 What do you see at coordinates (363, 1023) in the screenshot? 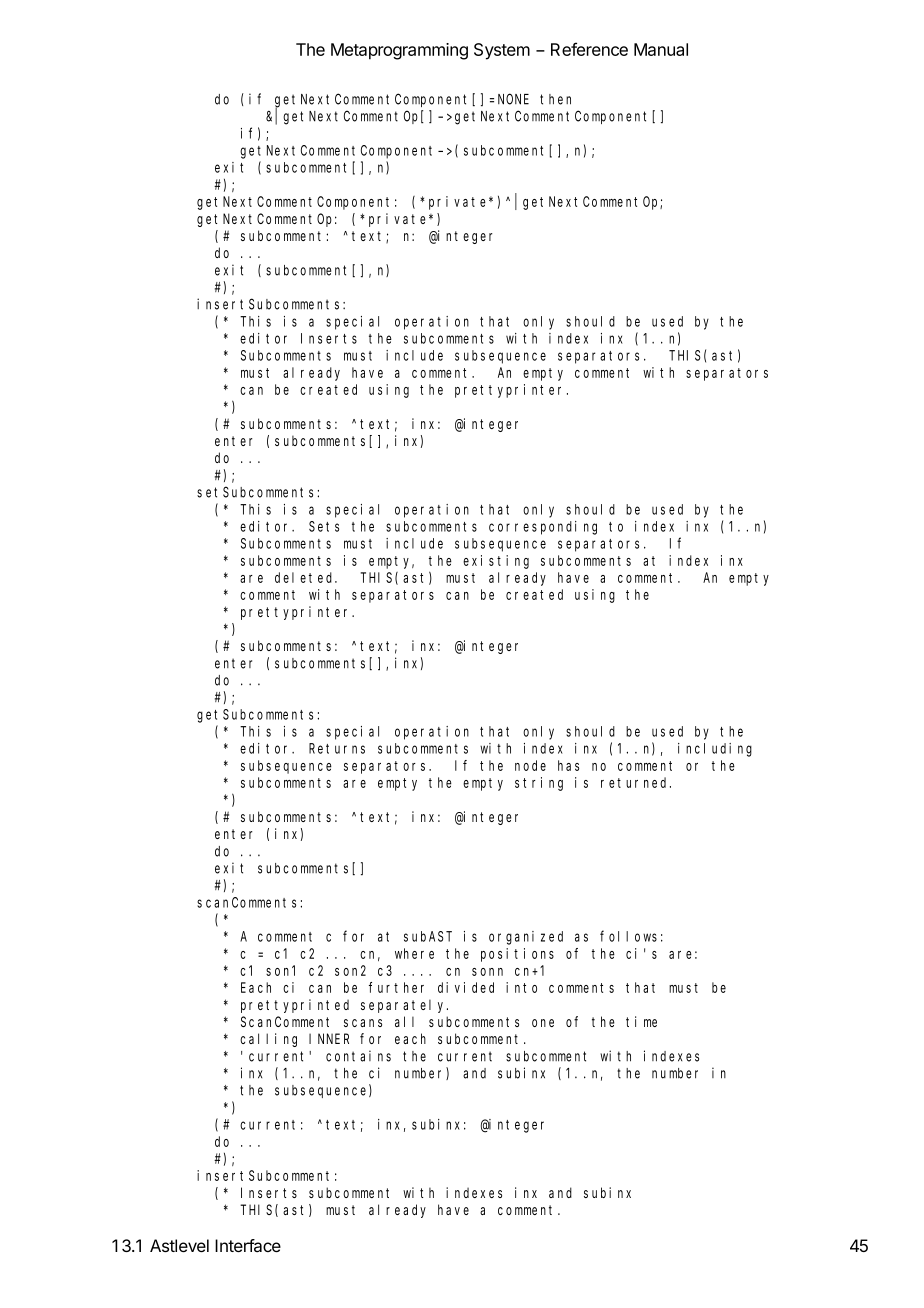
I see `scans` at bounding box center [363, 1023].
